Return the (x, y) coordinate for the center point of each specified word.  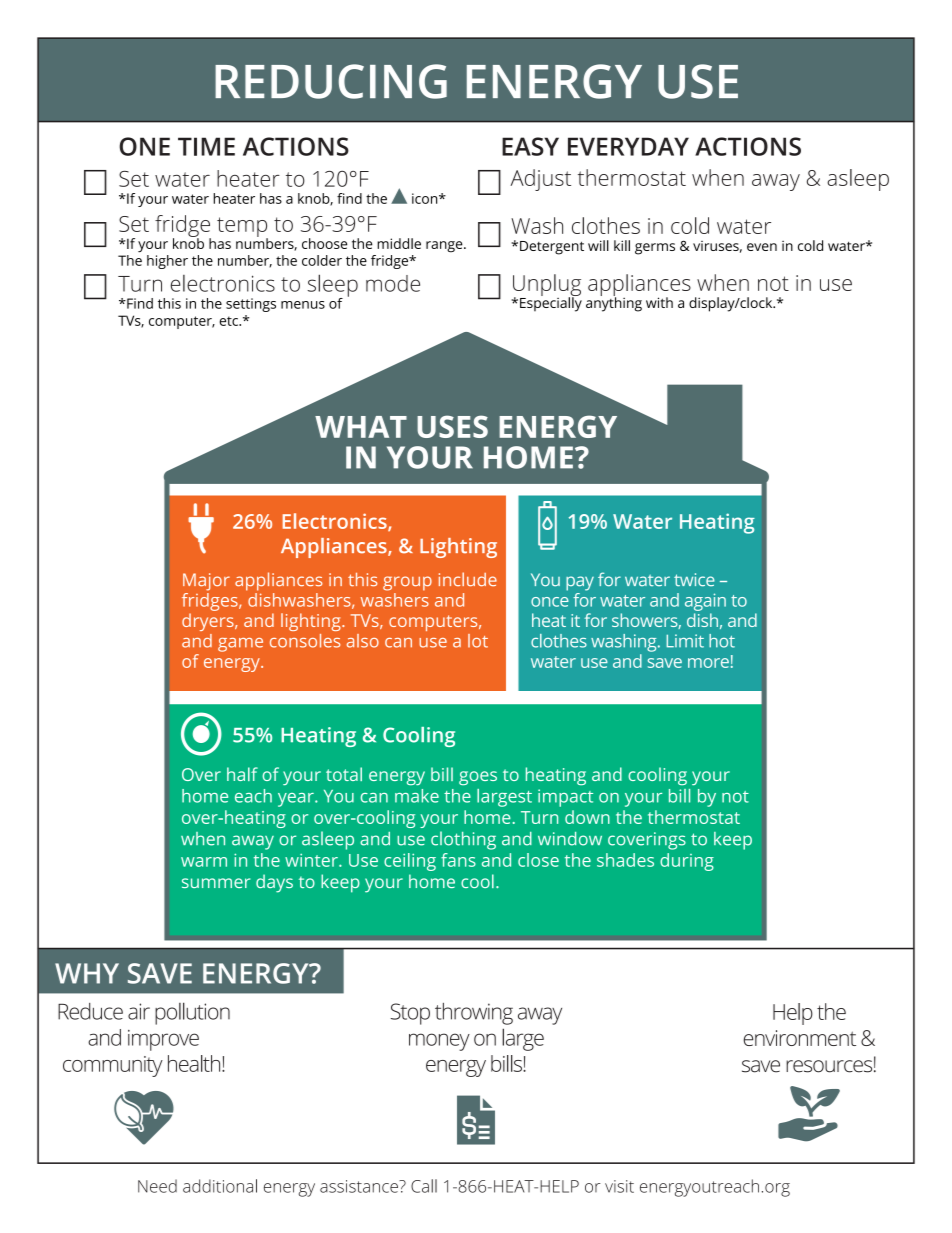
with (659, 302)
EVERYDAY (628, 146)
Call (424, 1186)
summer (216, 883)
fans (458, 860)
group (407, 583)
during (687, 862)
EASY (530, 146)
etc (230, 321)
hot (722, 641)
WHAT (361, 427)
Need (157, 1186)
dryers (209, 622)
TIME (206, 146)
